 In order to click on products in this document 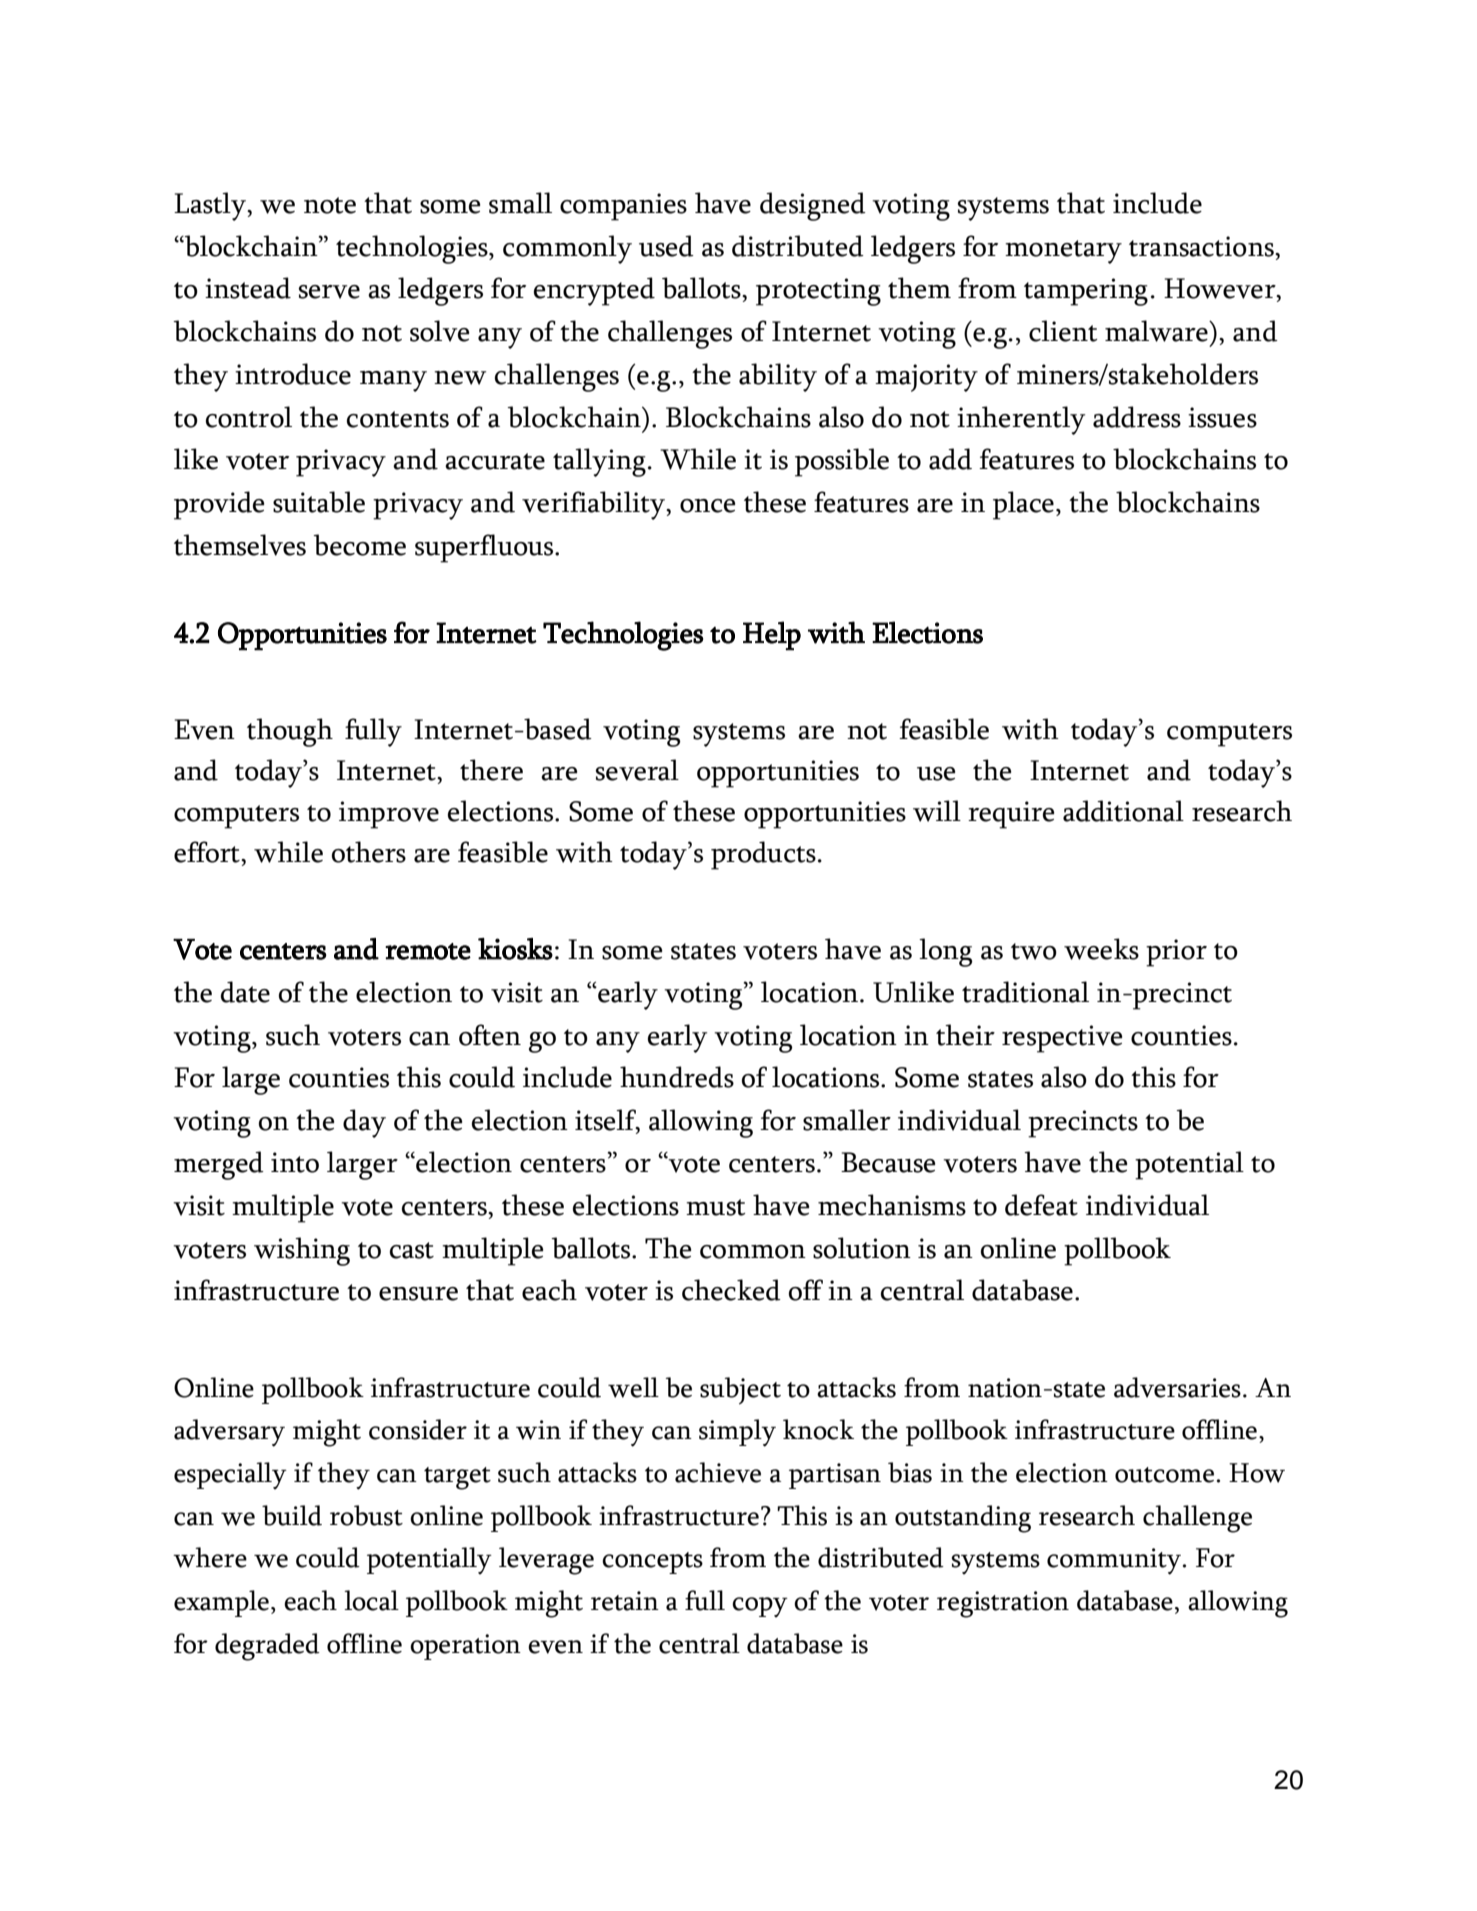, I will do `click(763, 855)`.
